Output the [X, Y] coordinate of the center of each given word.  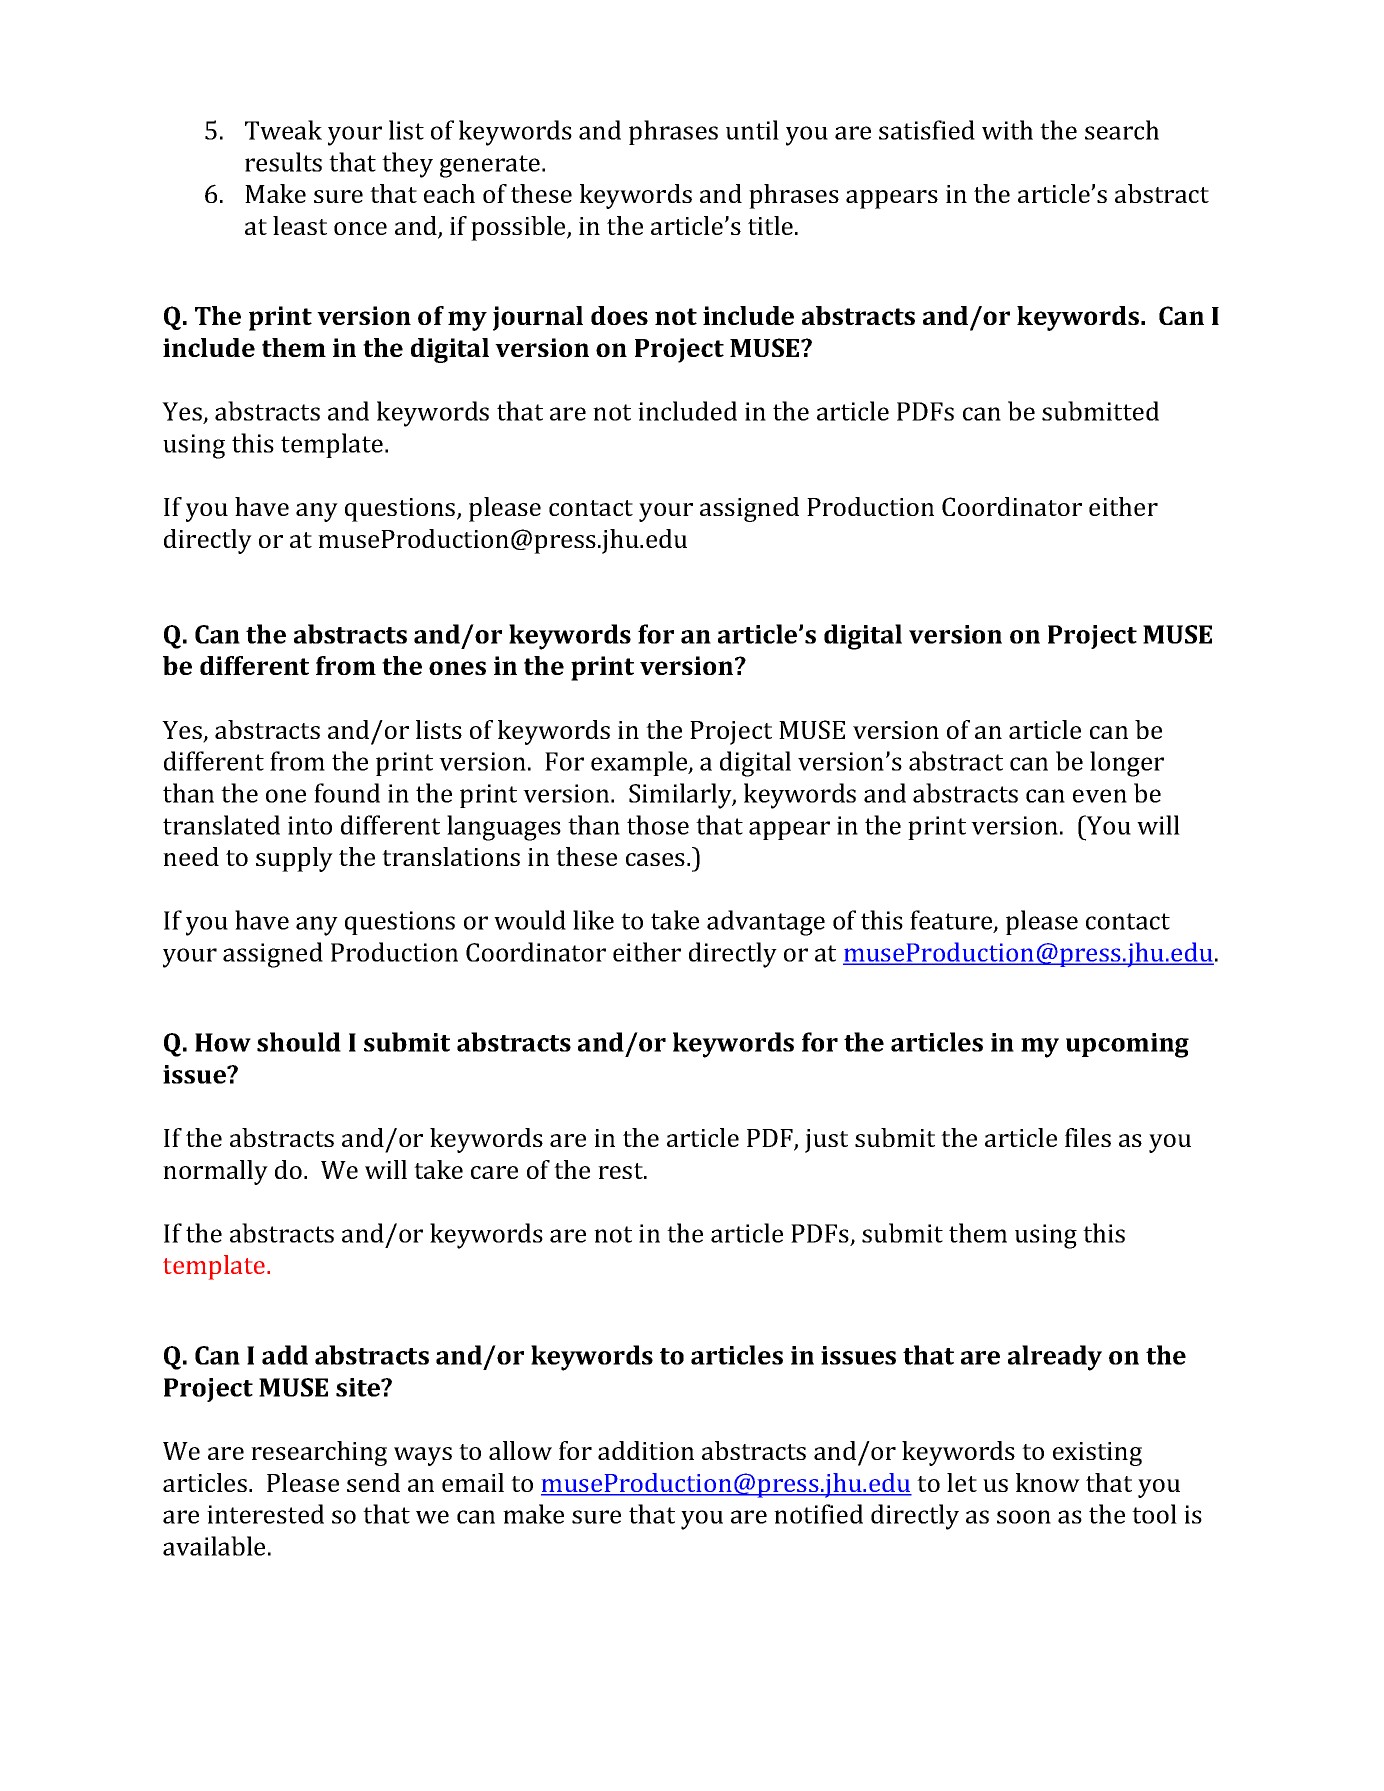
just [826, 1141]
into [310, 825]
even [1100, 796]
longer [1127, 764]
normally [215, 1172]
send [373, 1482]
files [1088, 1137]
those [658, 825]
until [752, 130]
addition [646, 1450]
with [1007, 130]
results [283, 162]
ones [457, 668]
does [619, 315]
